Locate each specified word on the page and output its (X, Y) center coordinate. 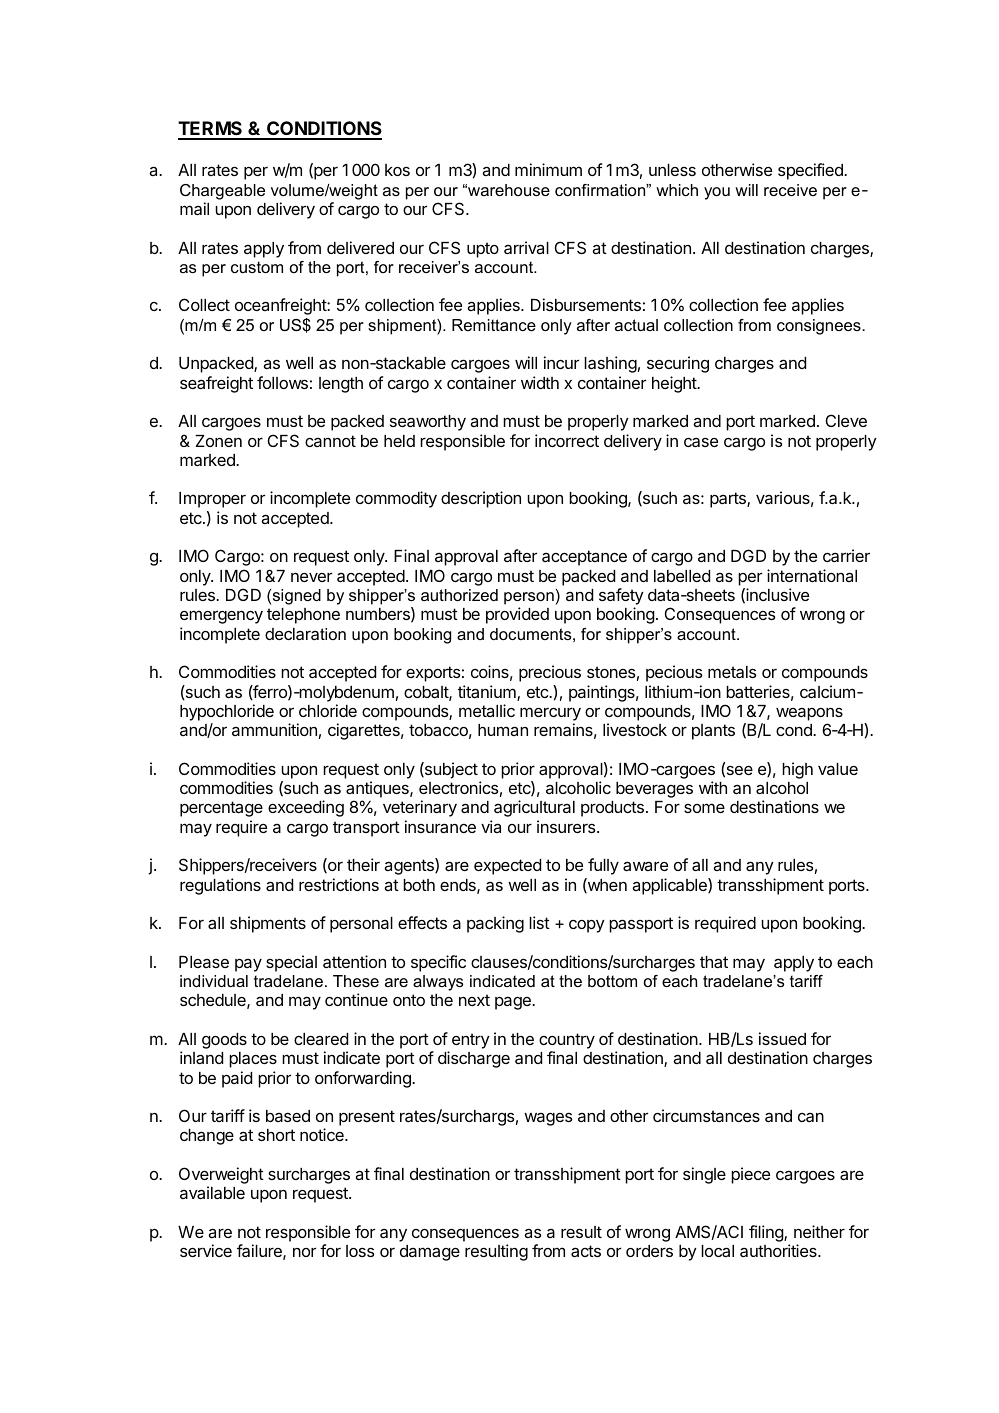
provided (517, 615)
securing (678, 364)
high (797, 770)
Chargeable (222, 192)
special (291, 963)
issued (782, 1038)
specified (811, 171)
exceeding (306, 808)
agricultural (534, 808)
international (812, 575)
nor (304, 1252)
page (514, 1003)
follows (282, 382)
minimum (548, 169)
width (540, 382)
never (311, 577)
